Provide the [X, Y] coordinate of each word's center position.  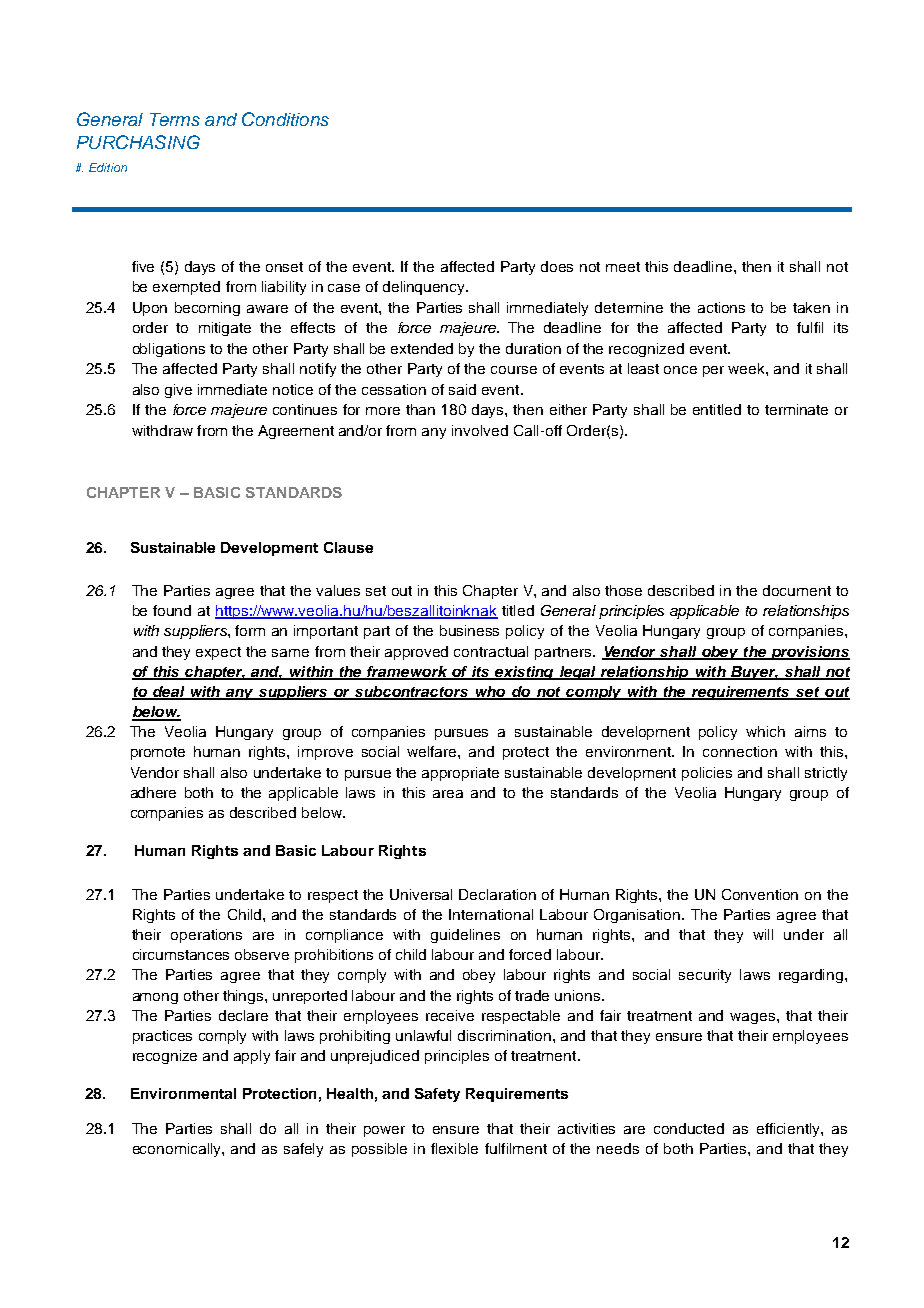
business [469, 630]
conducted [689, 1128]
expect [218, 653]
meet [623, 267]
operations [206, 936]
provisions [809, 653]
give [178, 391]
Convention [760, 894]
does [557, 266]
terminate [796, 409]
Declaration [497, 894]
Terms [175, 119]
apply [252, 1057]
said [462, 389]
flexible [454, 1148]
